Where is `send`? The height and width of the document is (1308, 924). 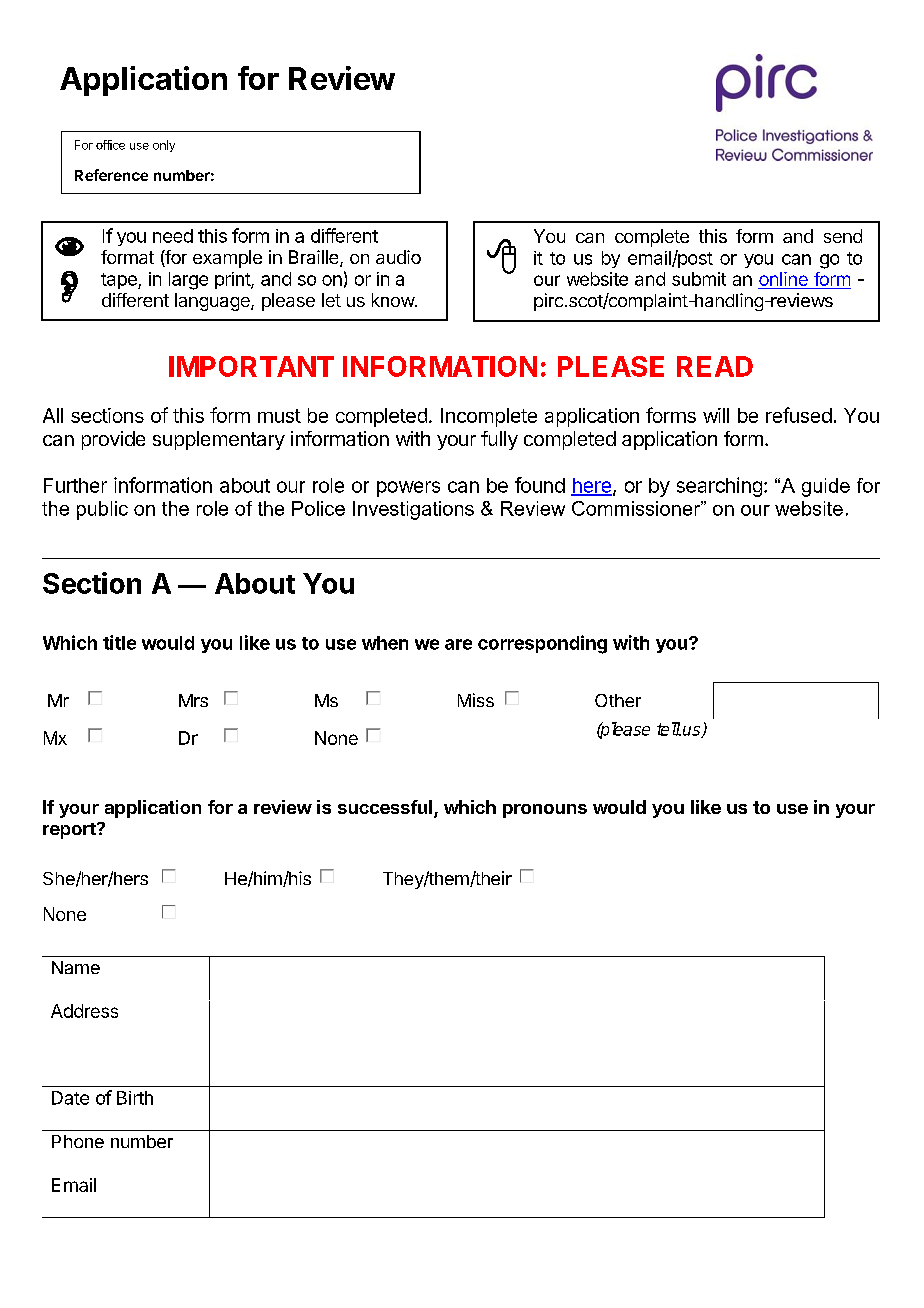
send is located at coordinates (843, 236).
